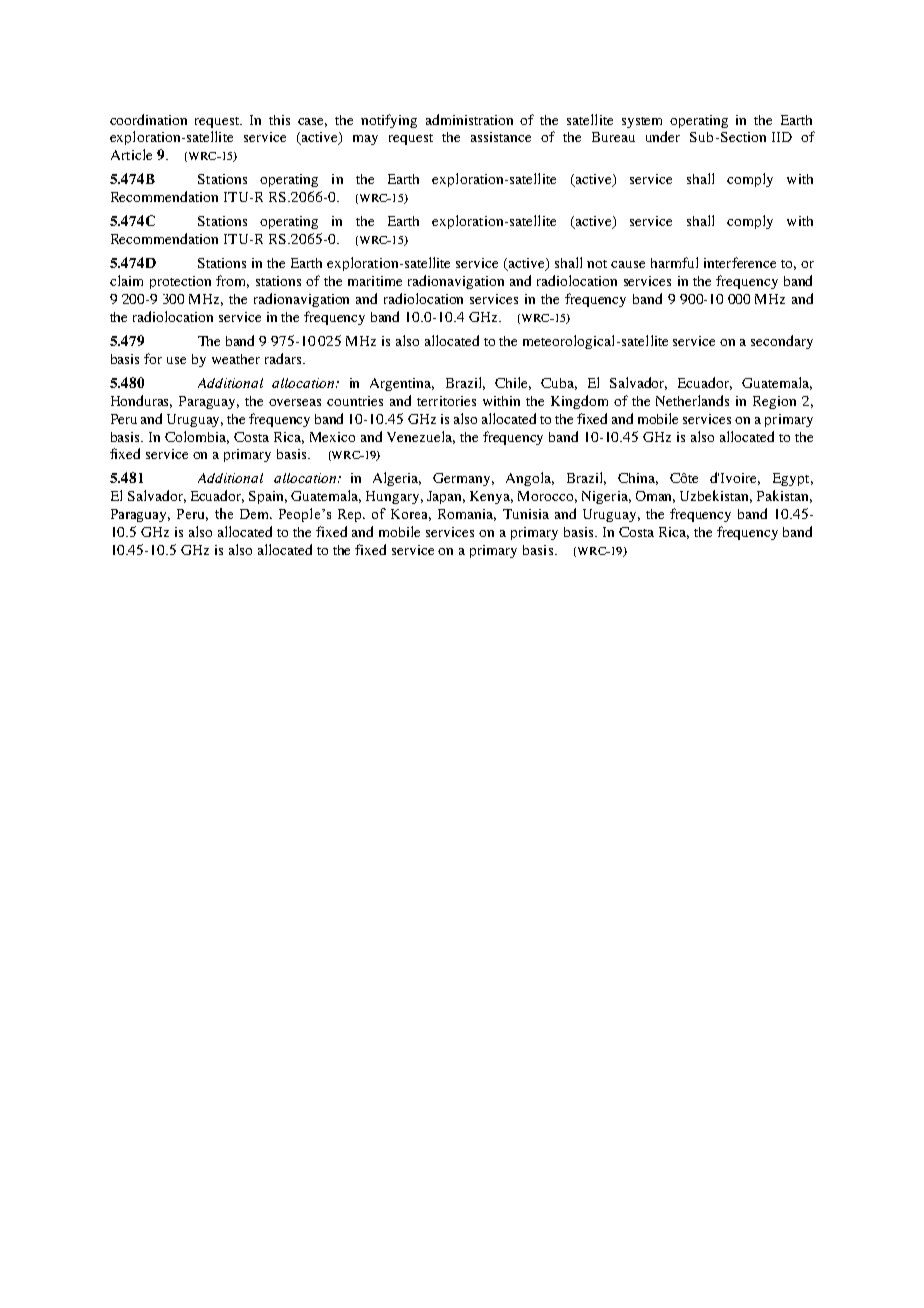 This image has width=924, height=1308. I want to click on administration, so click(469, 119).
